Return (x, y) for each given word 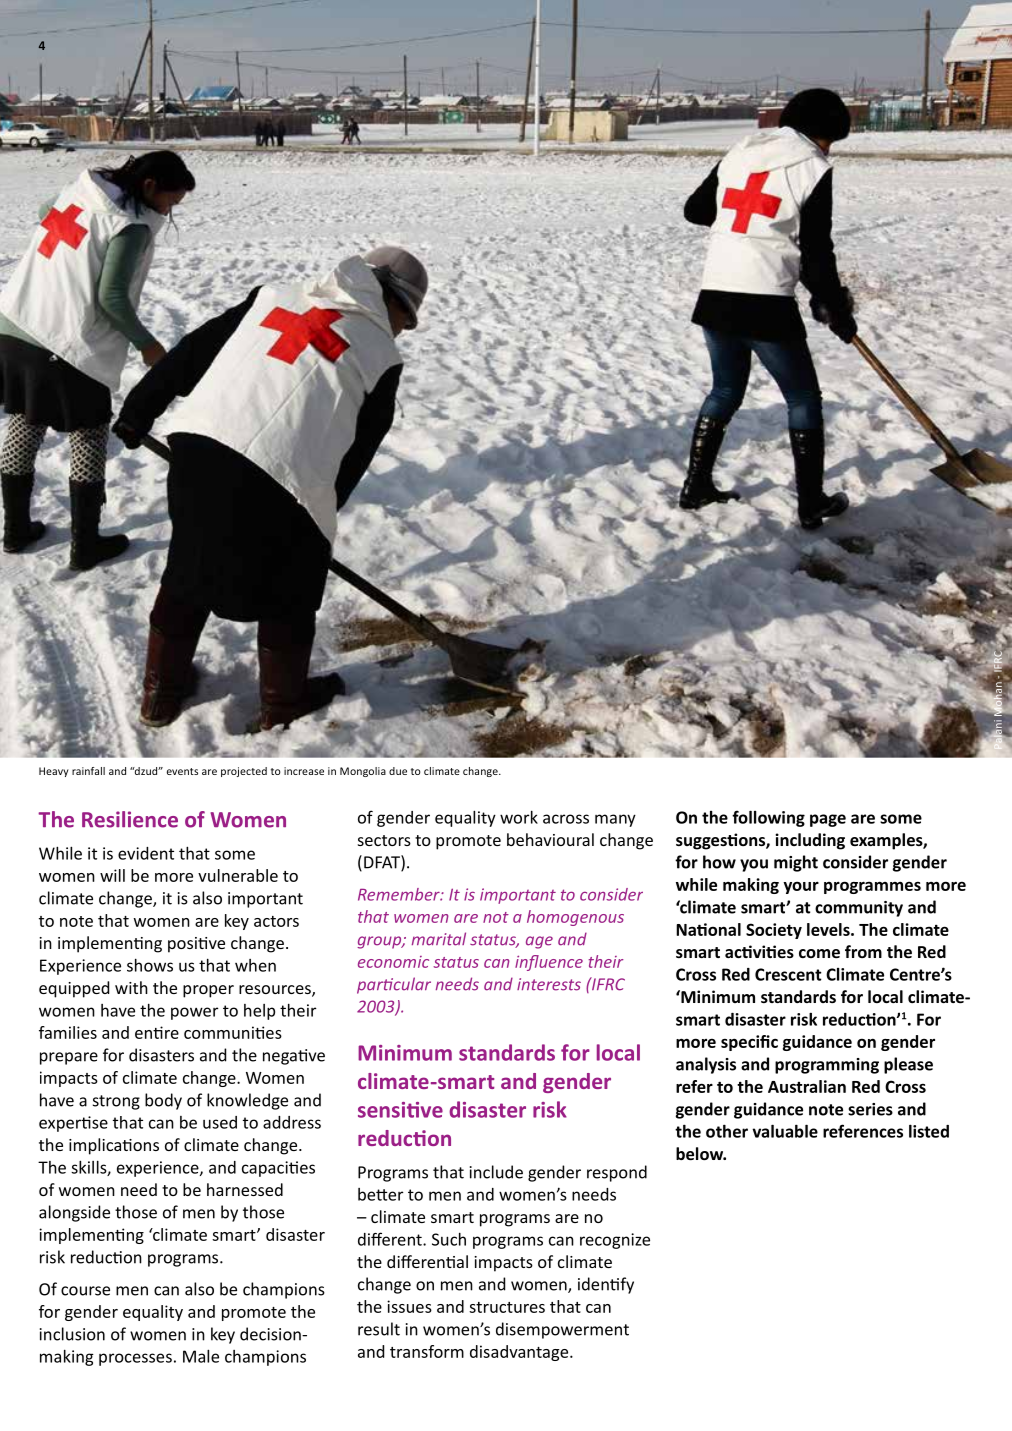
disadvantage (520, 1353)
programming (827, 1066)
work (519, 817)
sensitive (400, 1110)
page (828, 820)
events (182, 771)
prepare (69, 1058)
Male (201, 1356)
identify (606, 1285)
